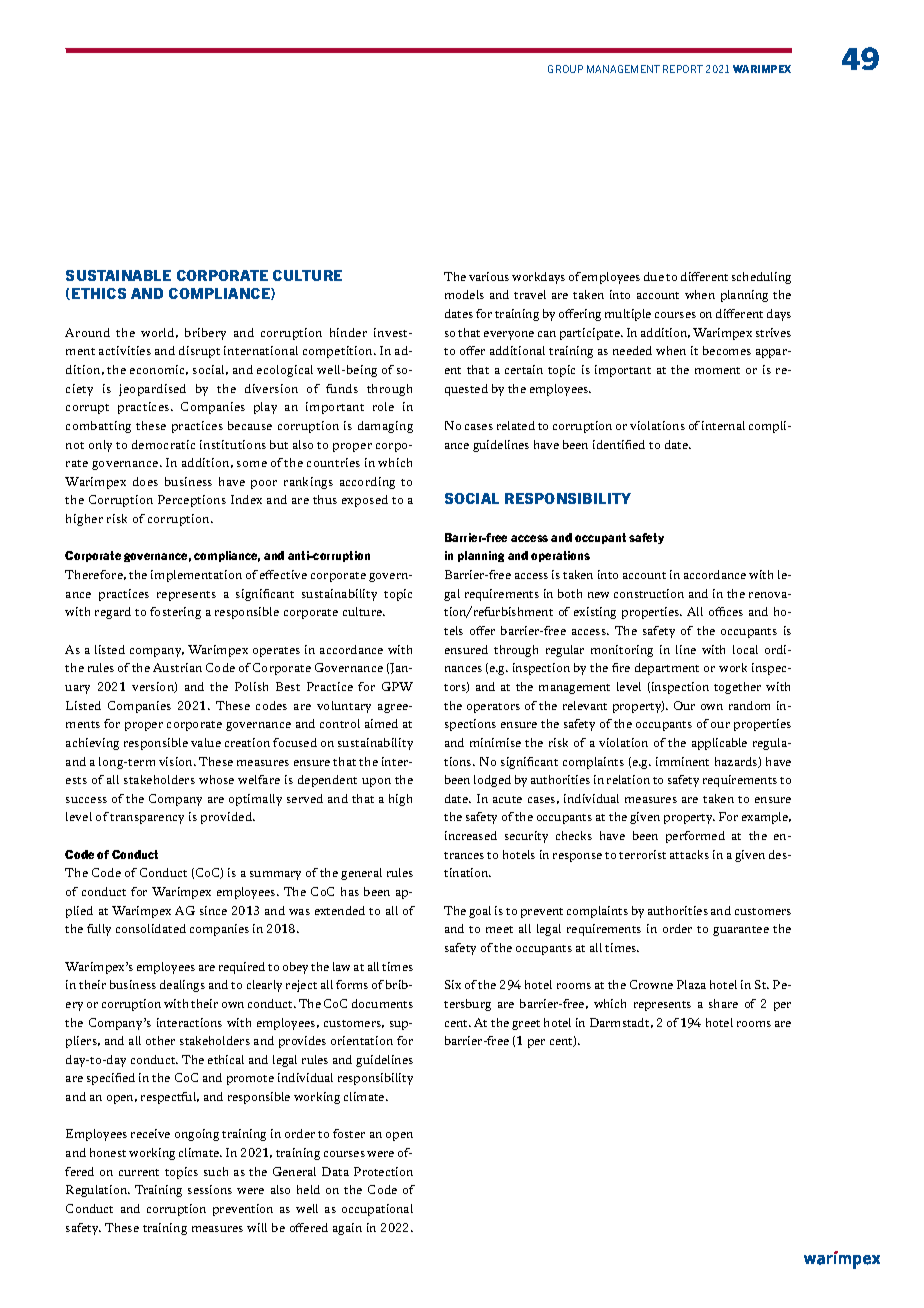  What do you see at coordinates (347, 1229) in the image?
I see `again` at bounding box center [347, 1229].
